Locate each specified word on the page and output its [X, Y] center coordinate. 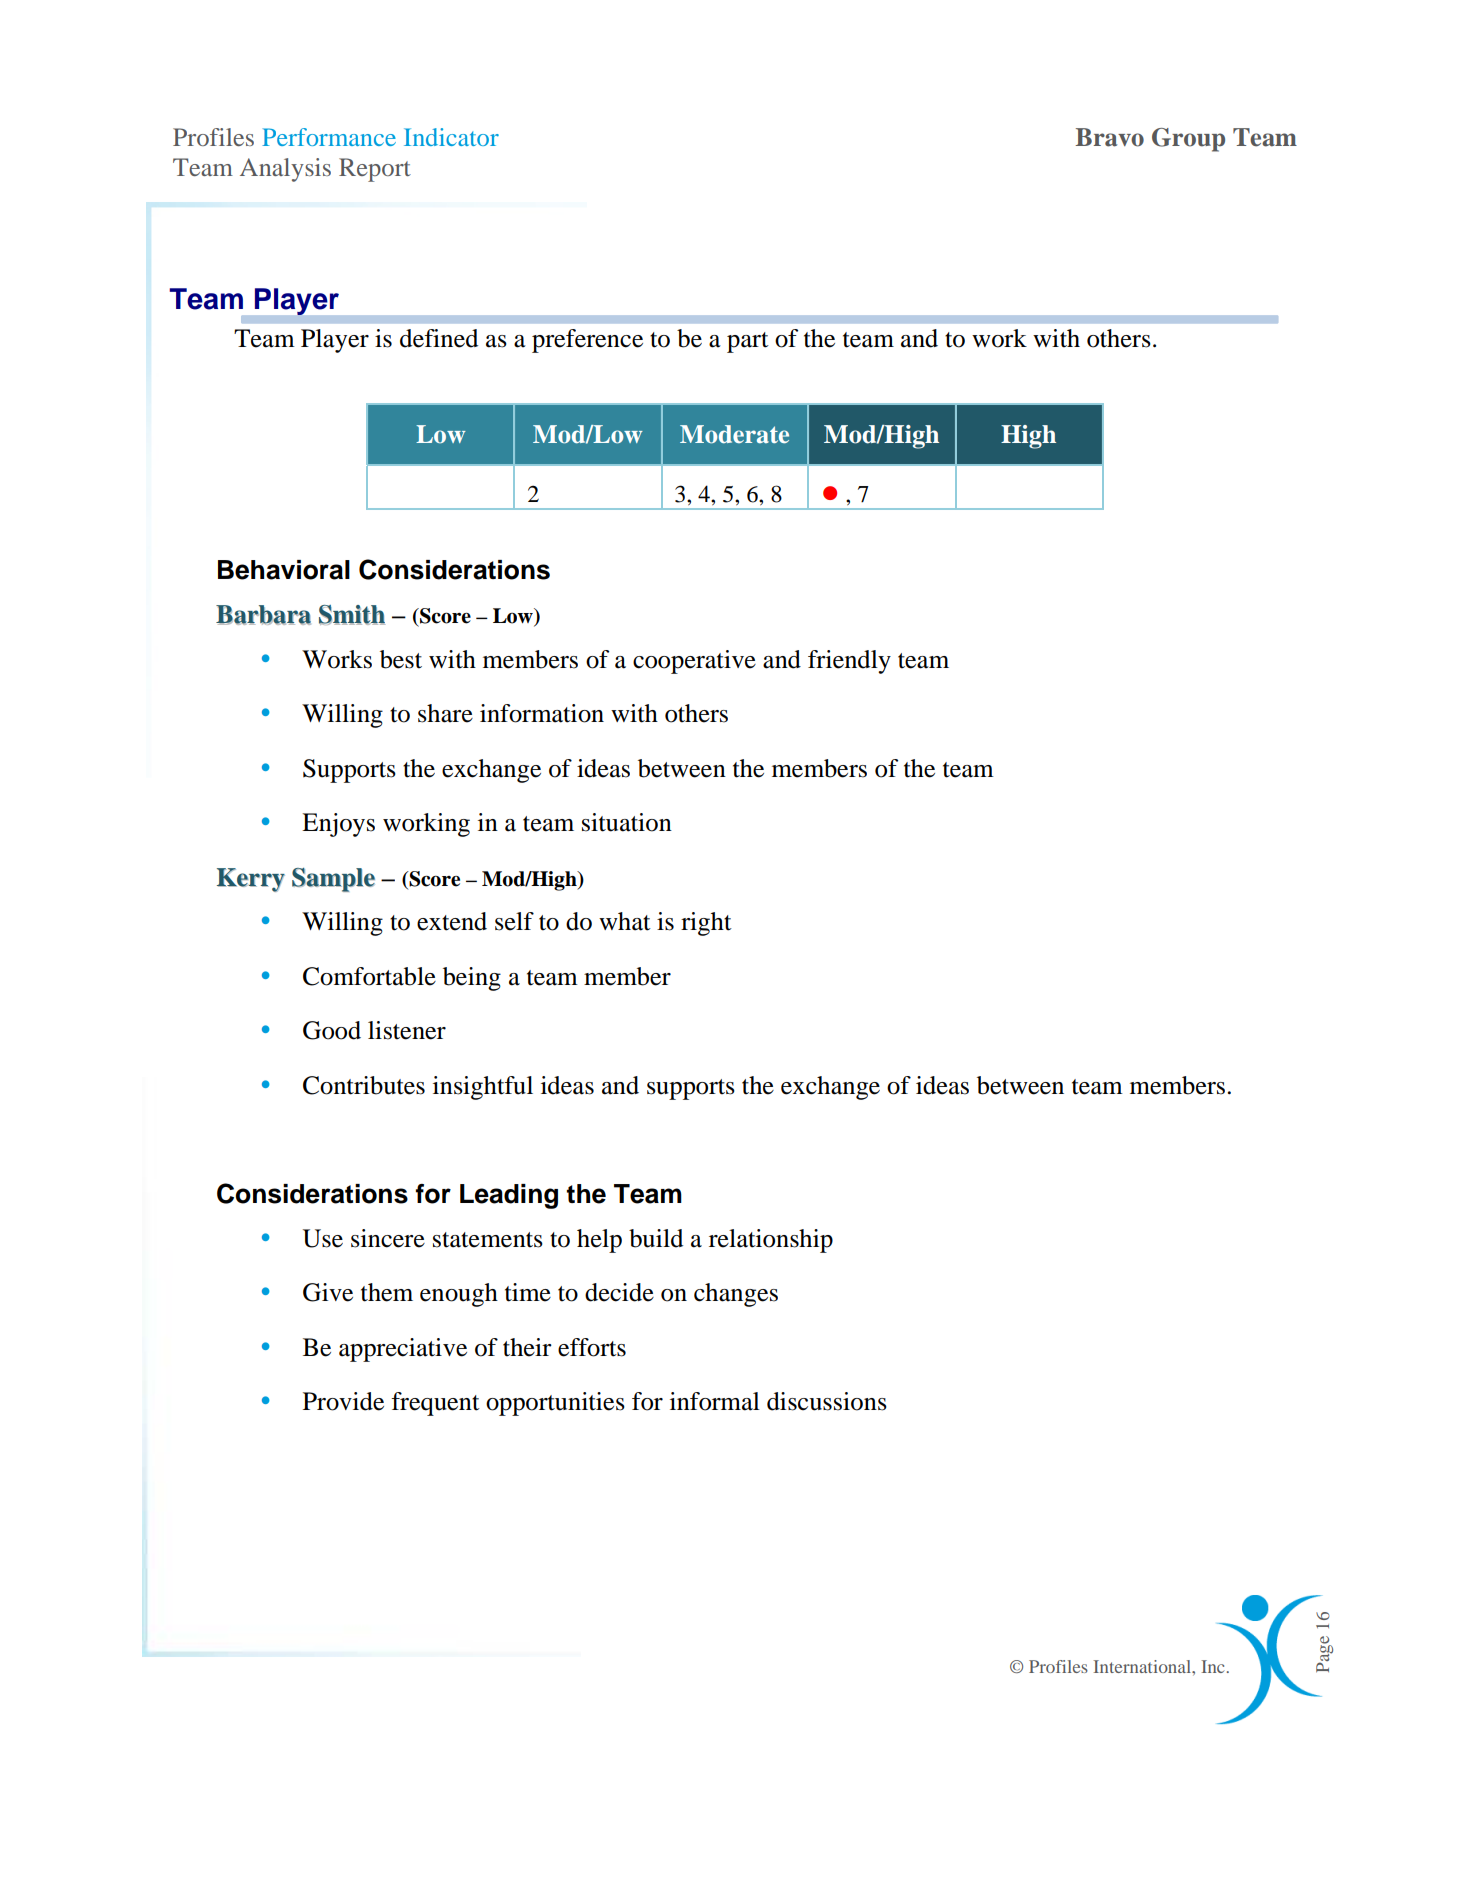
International [1143, 1666]
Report [375, 170]
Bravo [1109, 137]
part [748, 342]
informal [715, 1401]
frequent [435, 1404]
